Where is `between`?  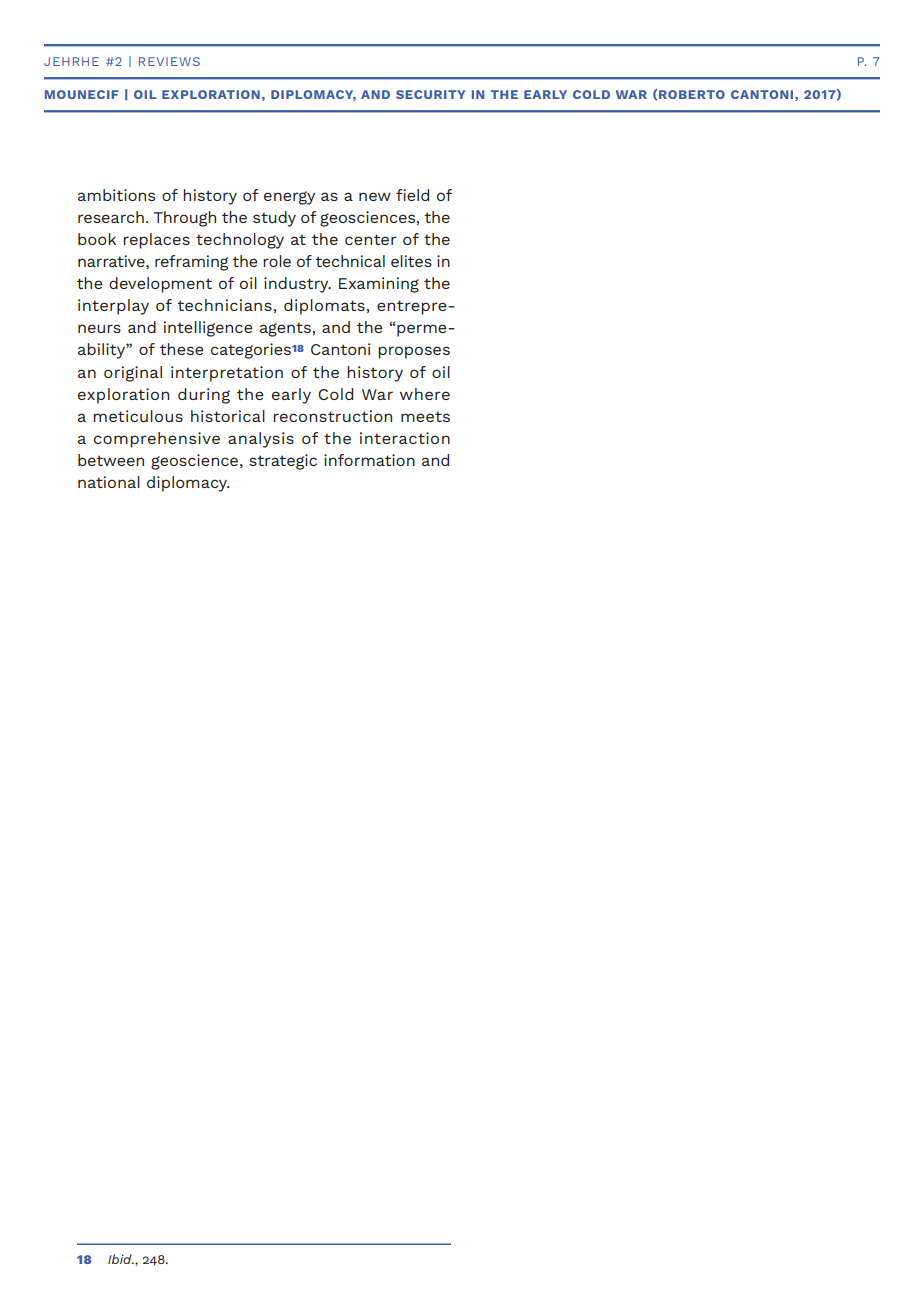 between is located at coordinates (111, 460).
